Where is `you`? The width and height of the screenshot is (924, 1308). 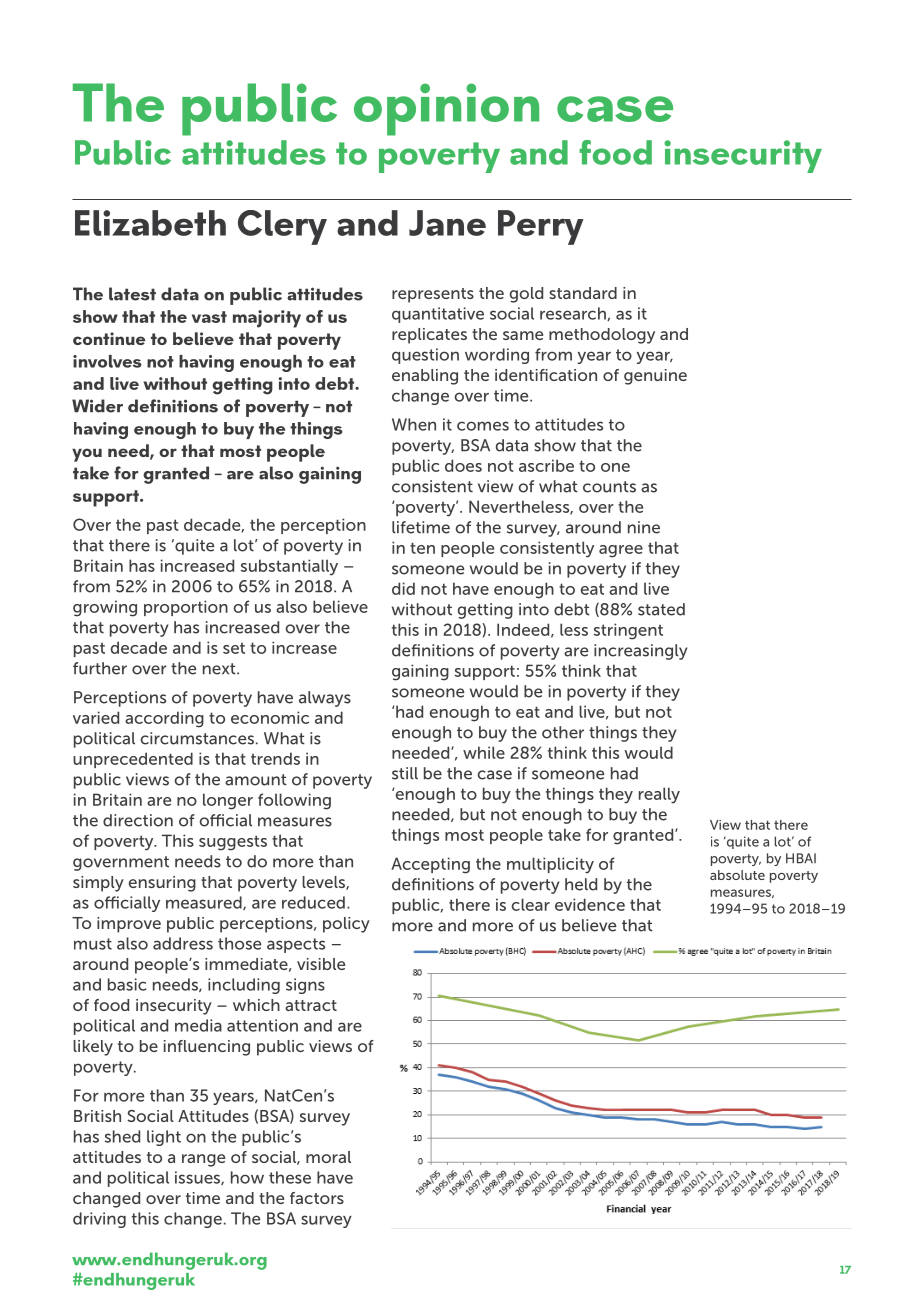
you is located at coordinates (87, 455).
